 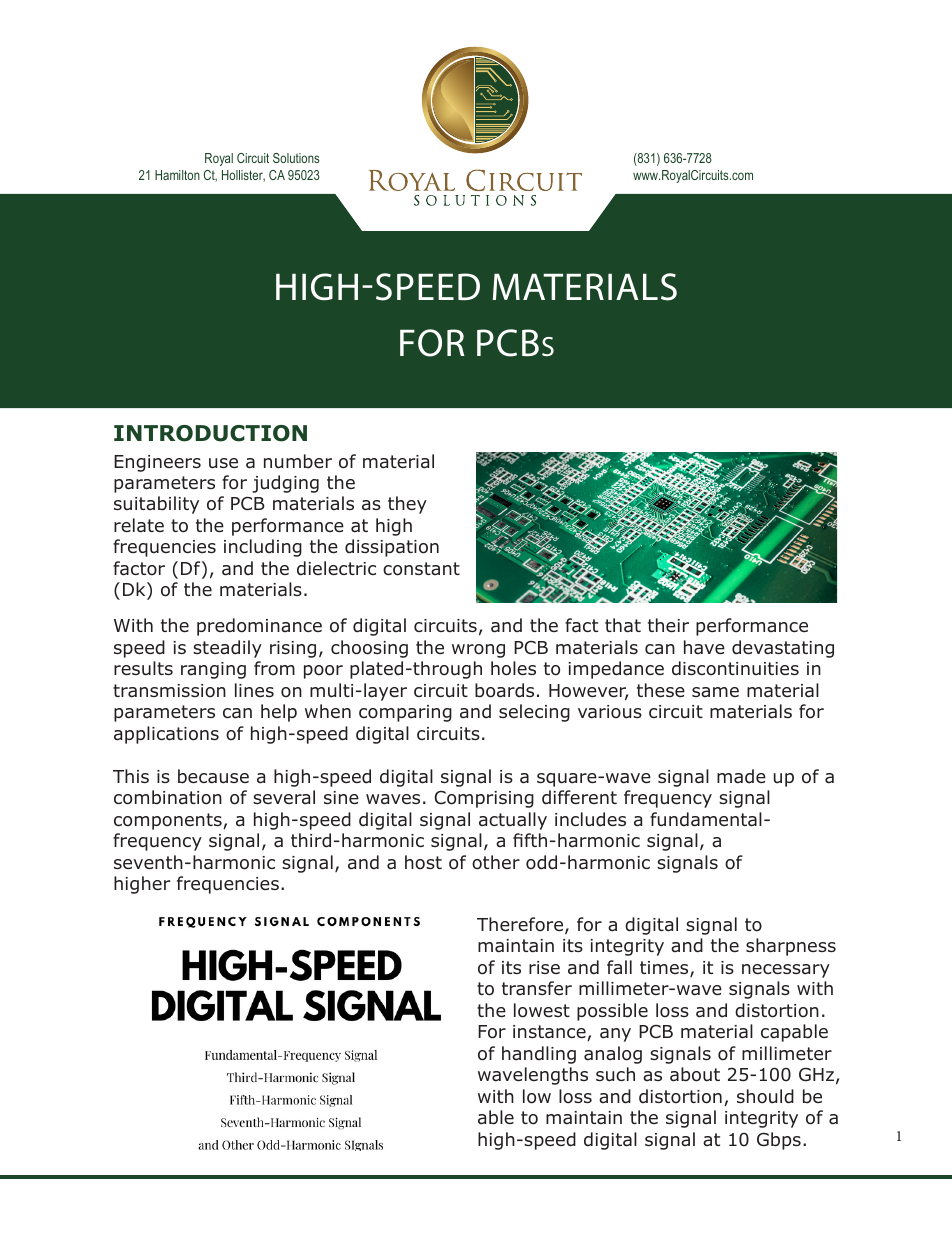 What do you see at coordinates (210, 433) in the screenshot?
I see `INTRODUCTION` at bounding box center [210, 433].
